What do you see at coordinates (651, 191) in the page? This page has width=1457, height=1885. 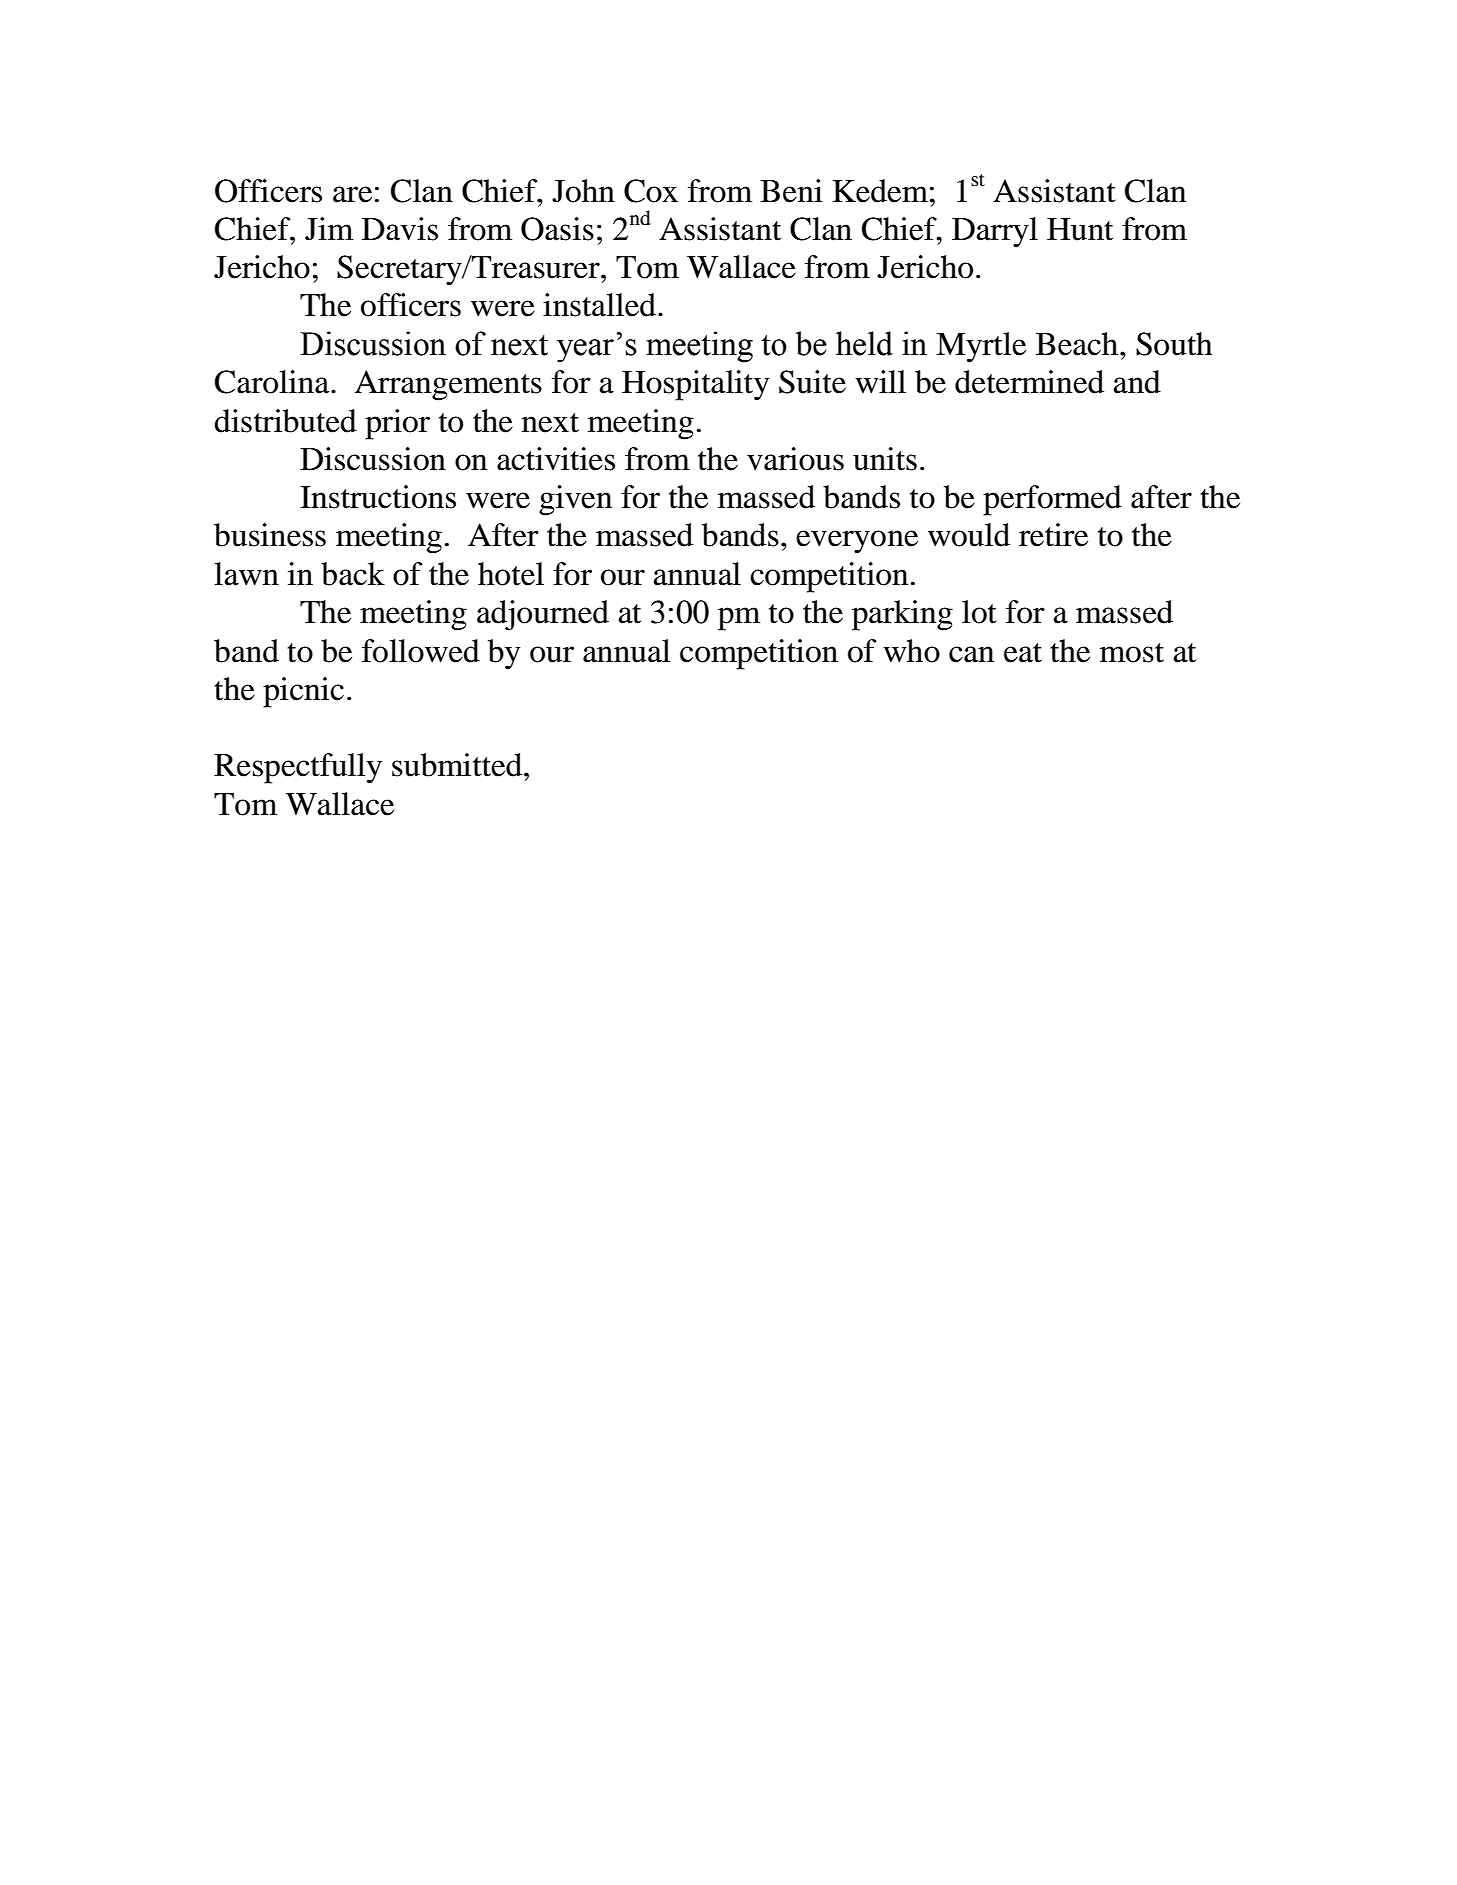 I see `Cox` at bounding box center [651, 191].
